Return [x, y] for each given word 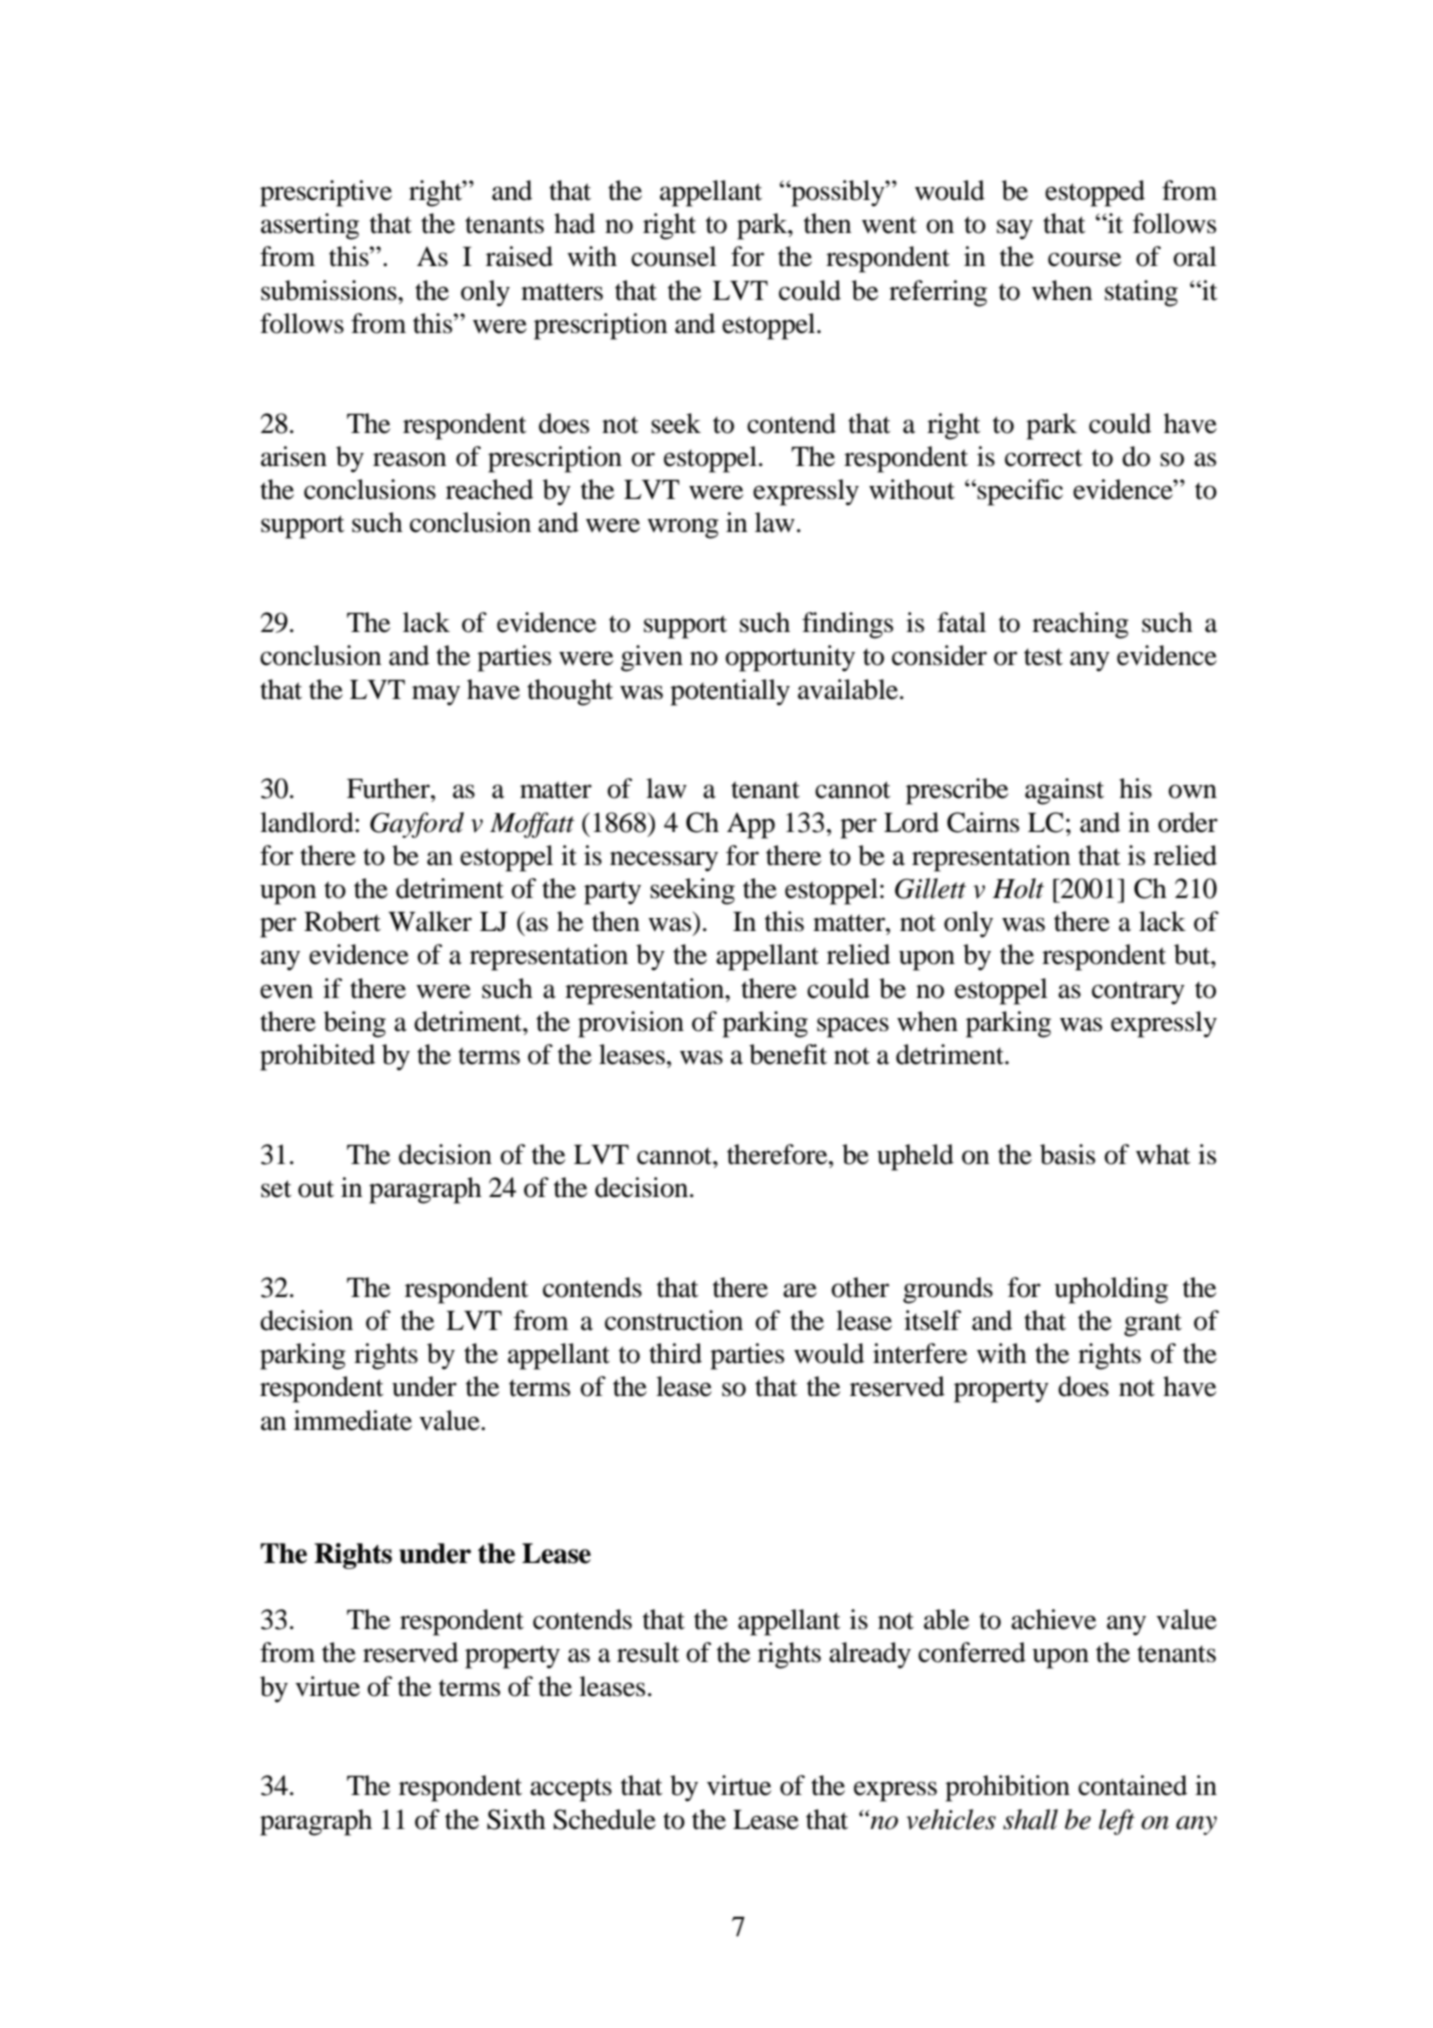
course [1084, 259]
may [436, 695]
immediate [353, 1420]
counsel [674, 256]
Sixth [516, 1819]
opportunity [790, 658]
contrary [1138, 993]
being [355, 1024]
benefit [788, 1054]
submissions [330, 290]
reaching [1080, 625]
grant [1153, 1325]
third [675, 1353]
